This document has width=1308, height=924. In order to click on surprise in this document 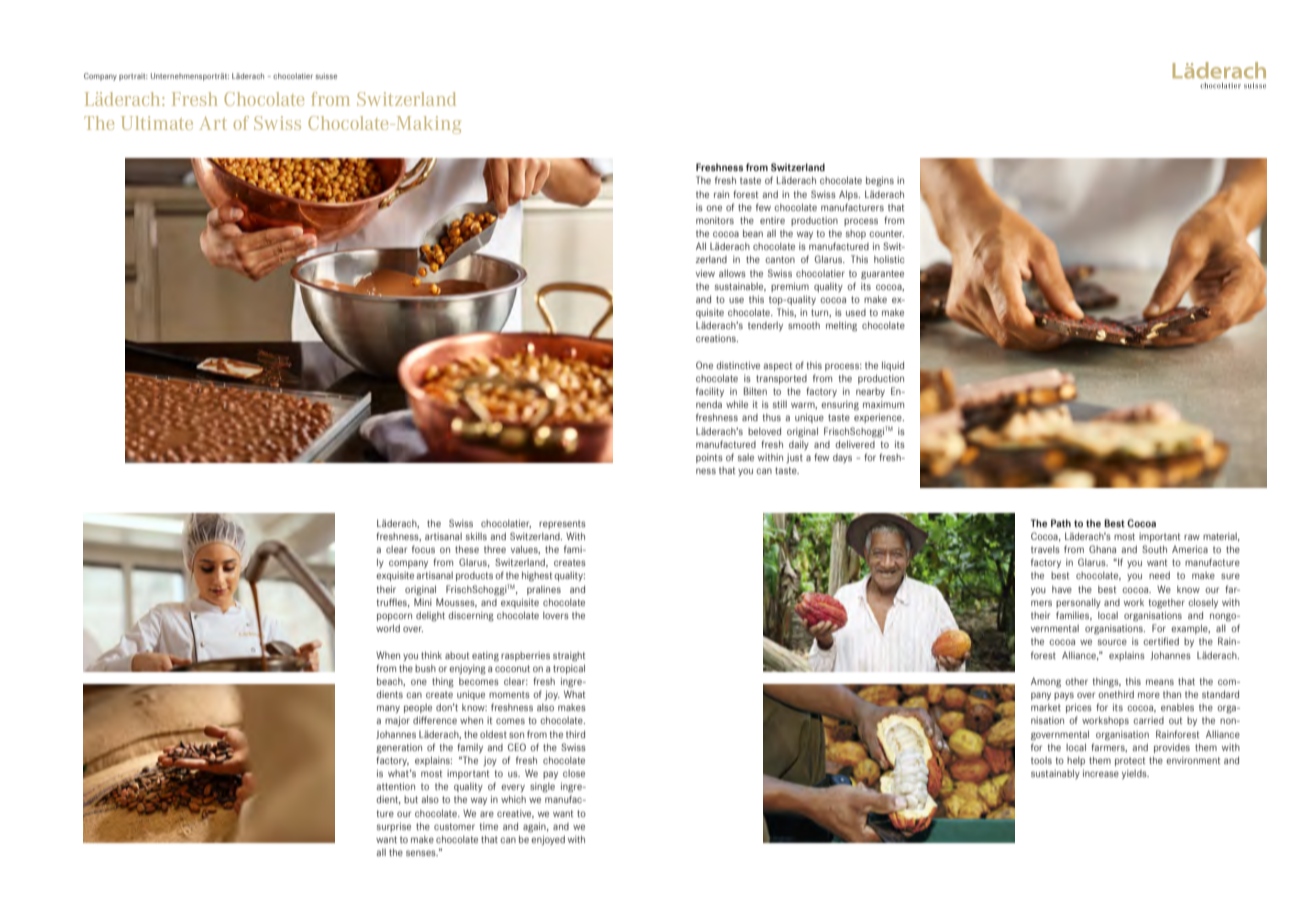, I will do `click(394, 827)`.
